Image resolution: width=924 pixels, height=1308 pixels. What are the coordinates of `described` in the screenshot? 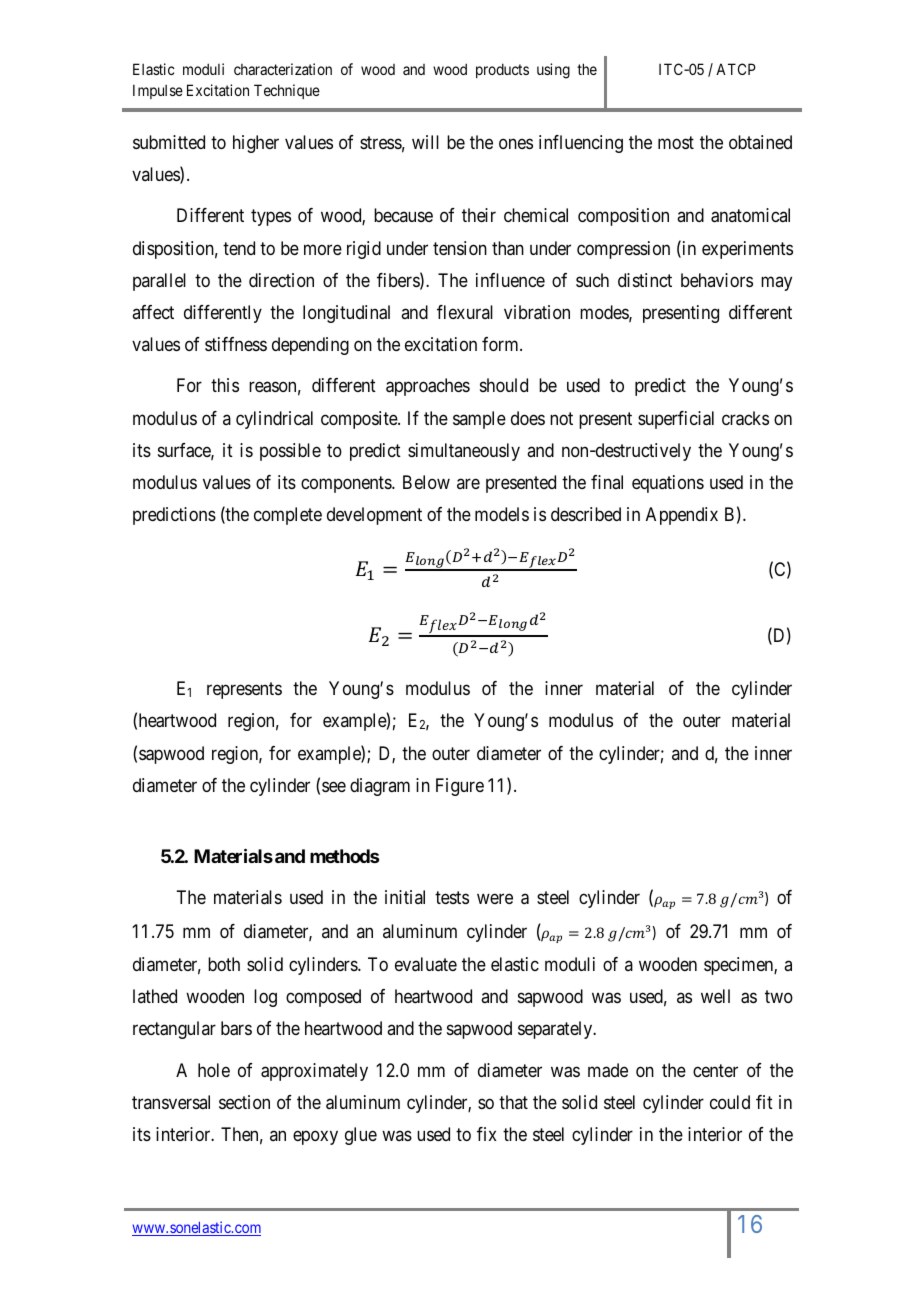 It's located at (586, 514).
